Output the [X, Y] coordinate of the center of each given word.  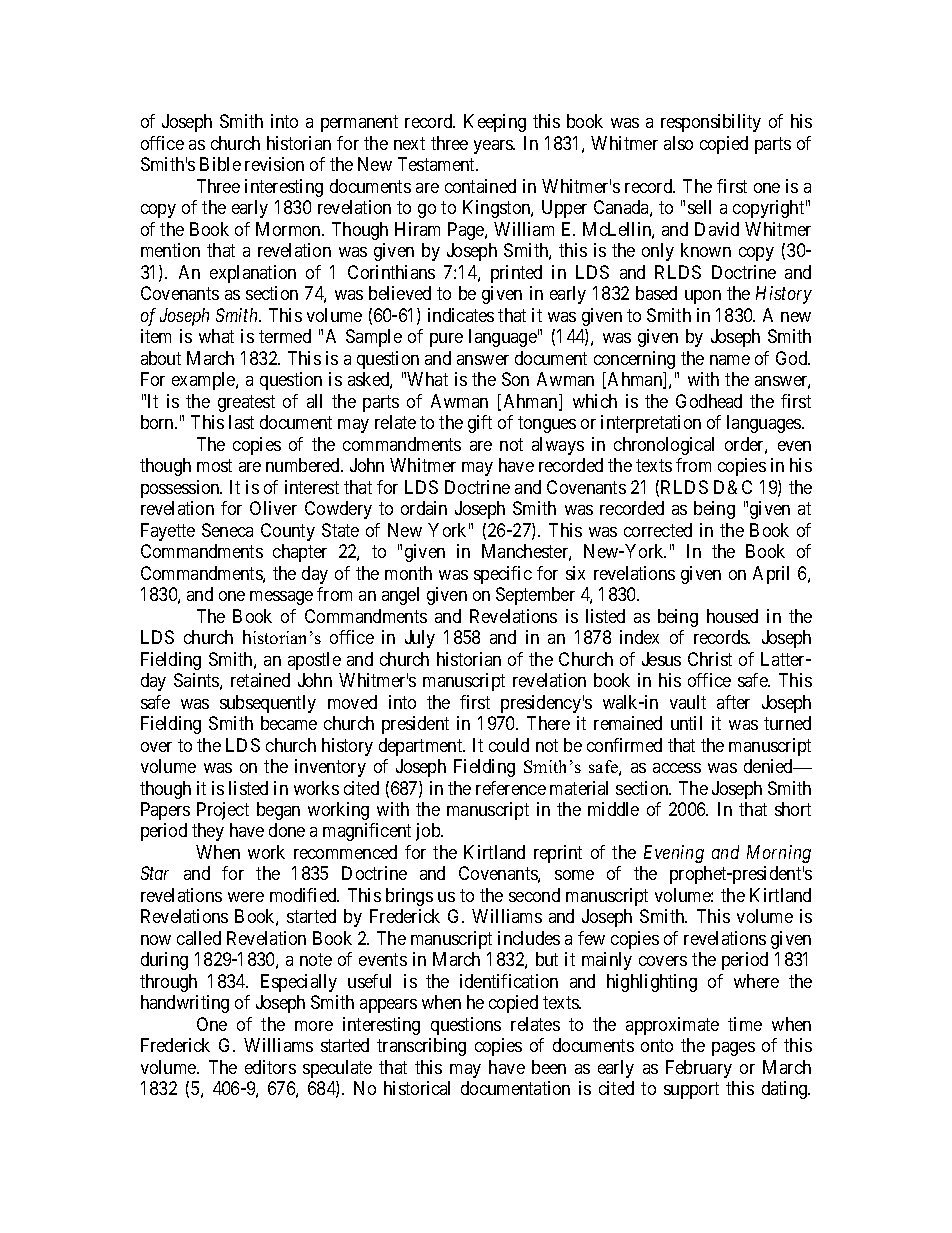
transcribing [421, 1047]
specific [503, 575]
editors [270, 1067]
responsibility [711, 123]
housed [732, 616]
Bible [220, 164]
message [281, 598]
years [494, 147]
